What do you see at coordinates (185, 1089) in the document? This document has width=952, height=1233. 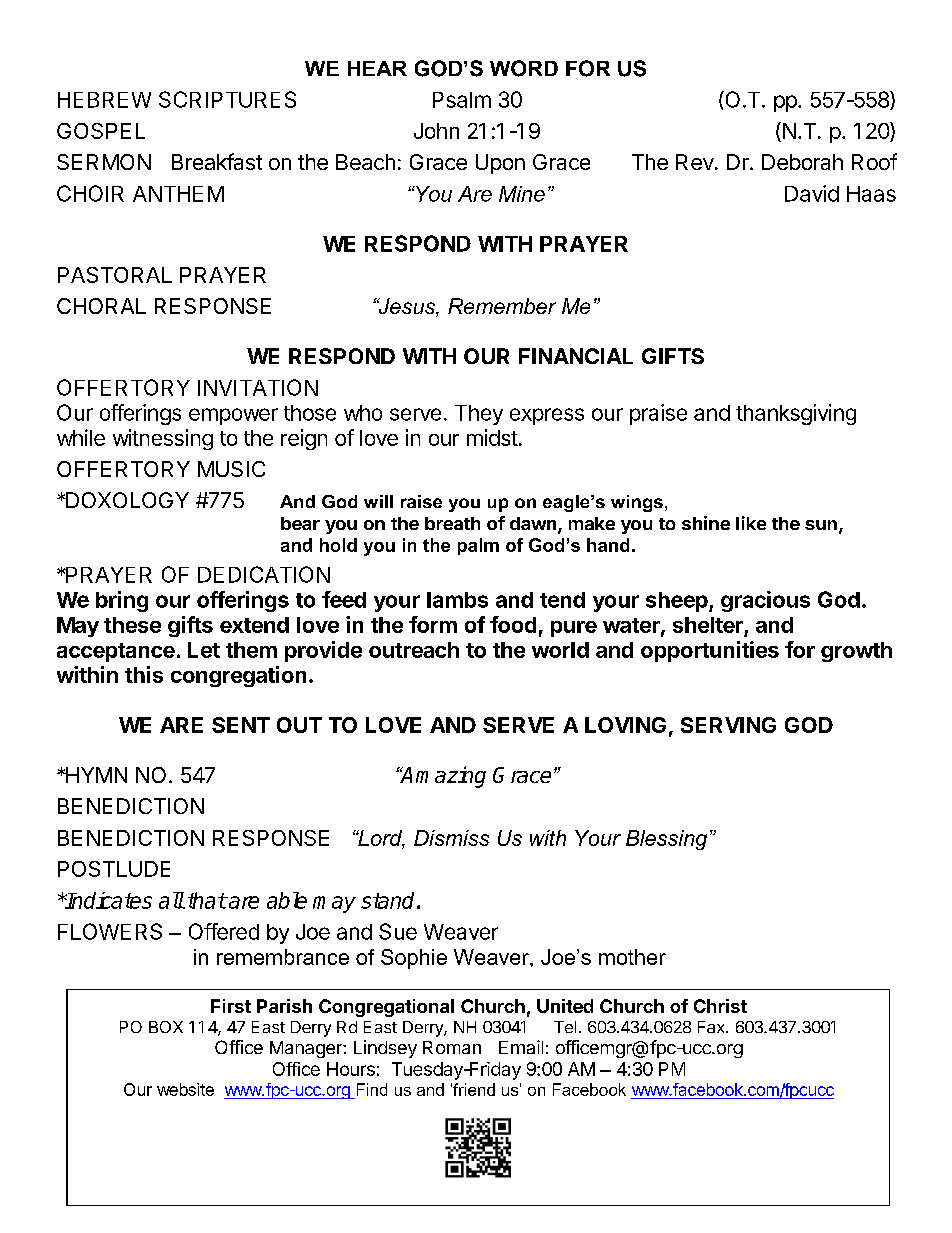 I see `website` at bounding box center [185, 1089].
